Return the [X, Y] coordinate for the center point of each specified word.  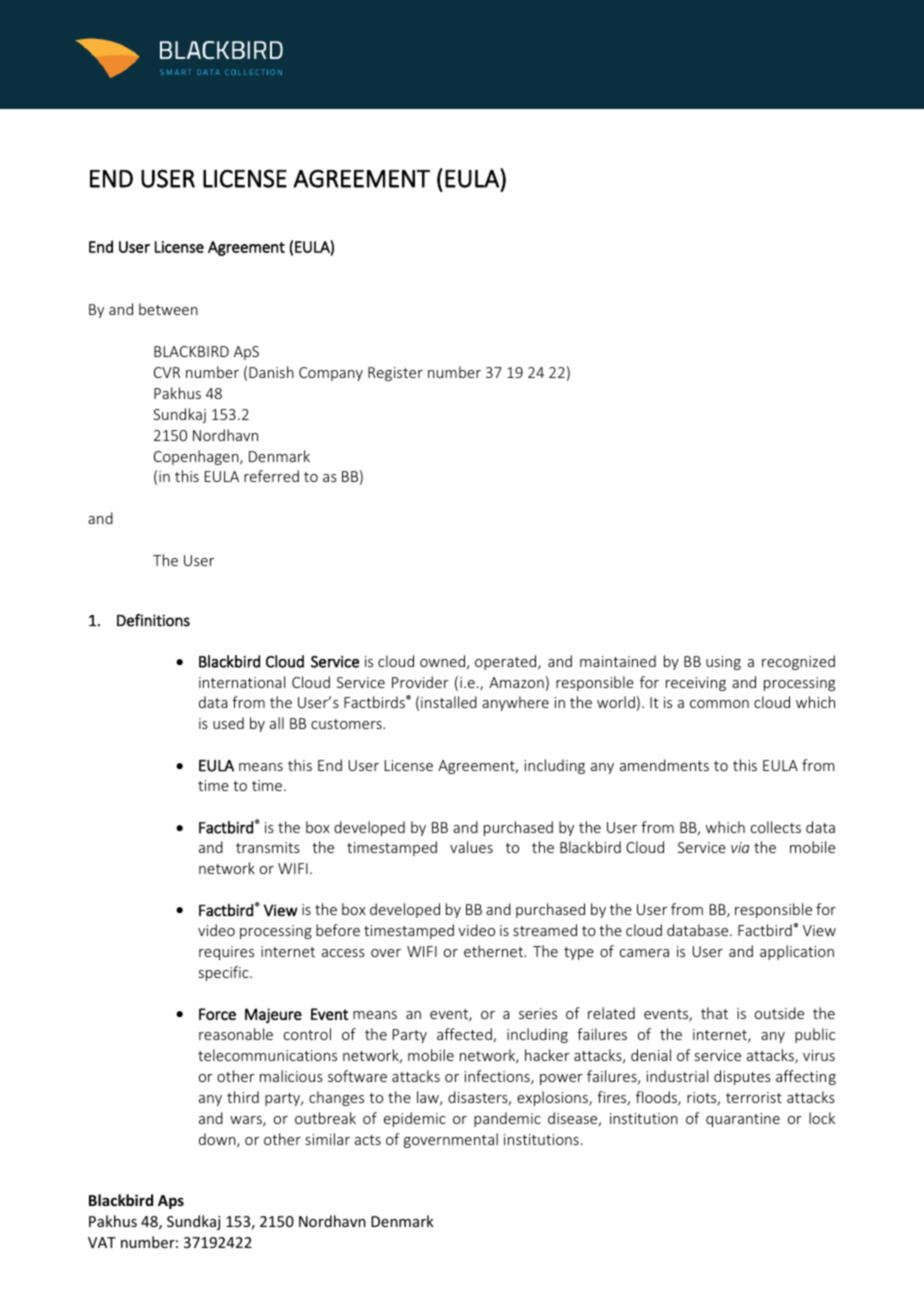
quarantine [743, 1120]
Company [331, 374]
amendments [664, 765]
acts [368, 1140]
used [228, 723]
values [471, 847]
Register [395, 374]
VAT [102, 1242]
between [168, 309]
